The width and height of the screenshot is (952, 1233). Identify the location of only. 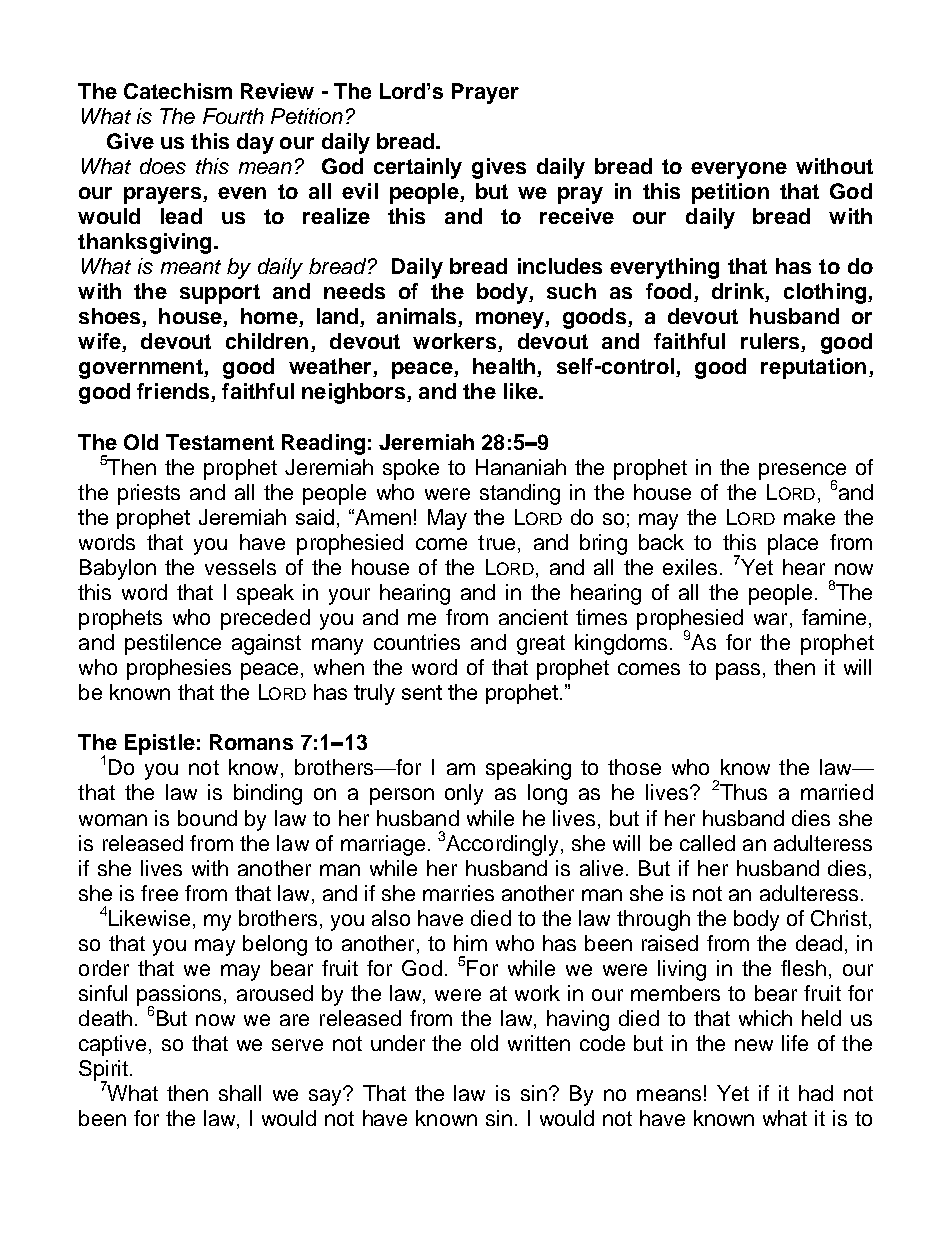
(464, 794).
